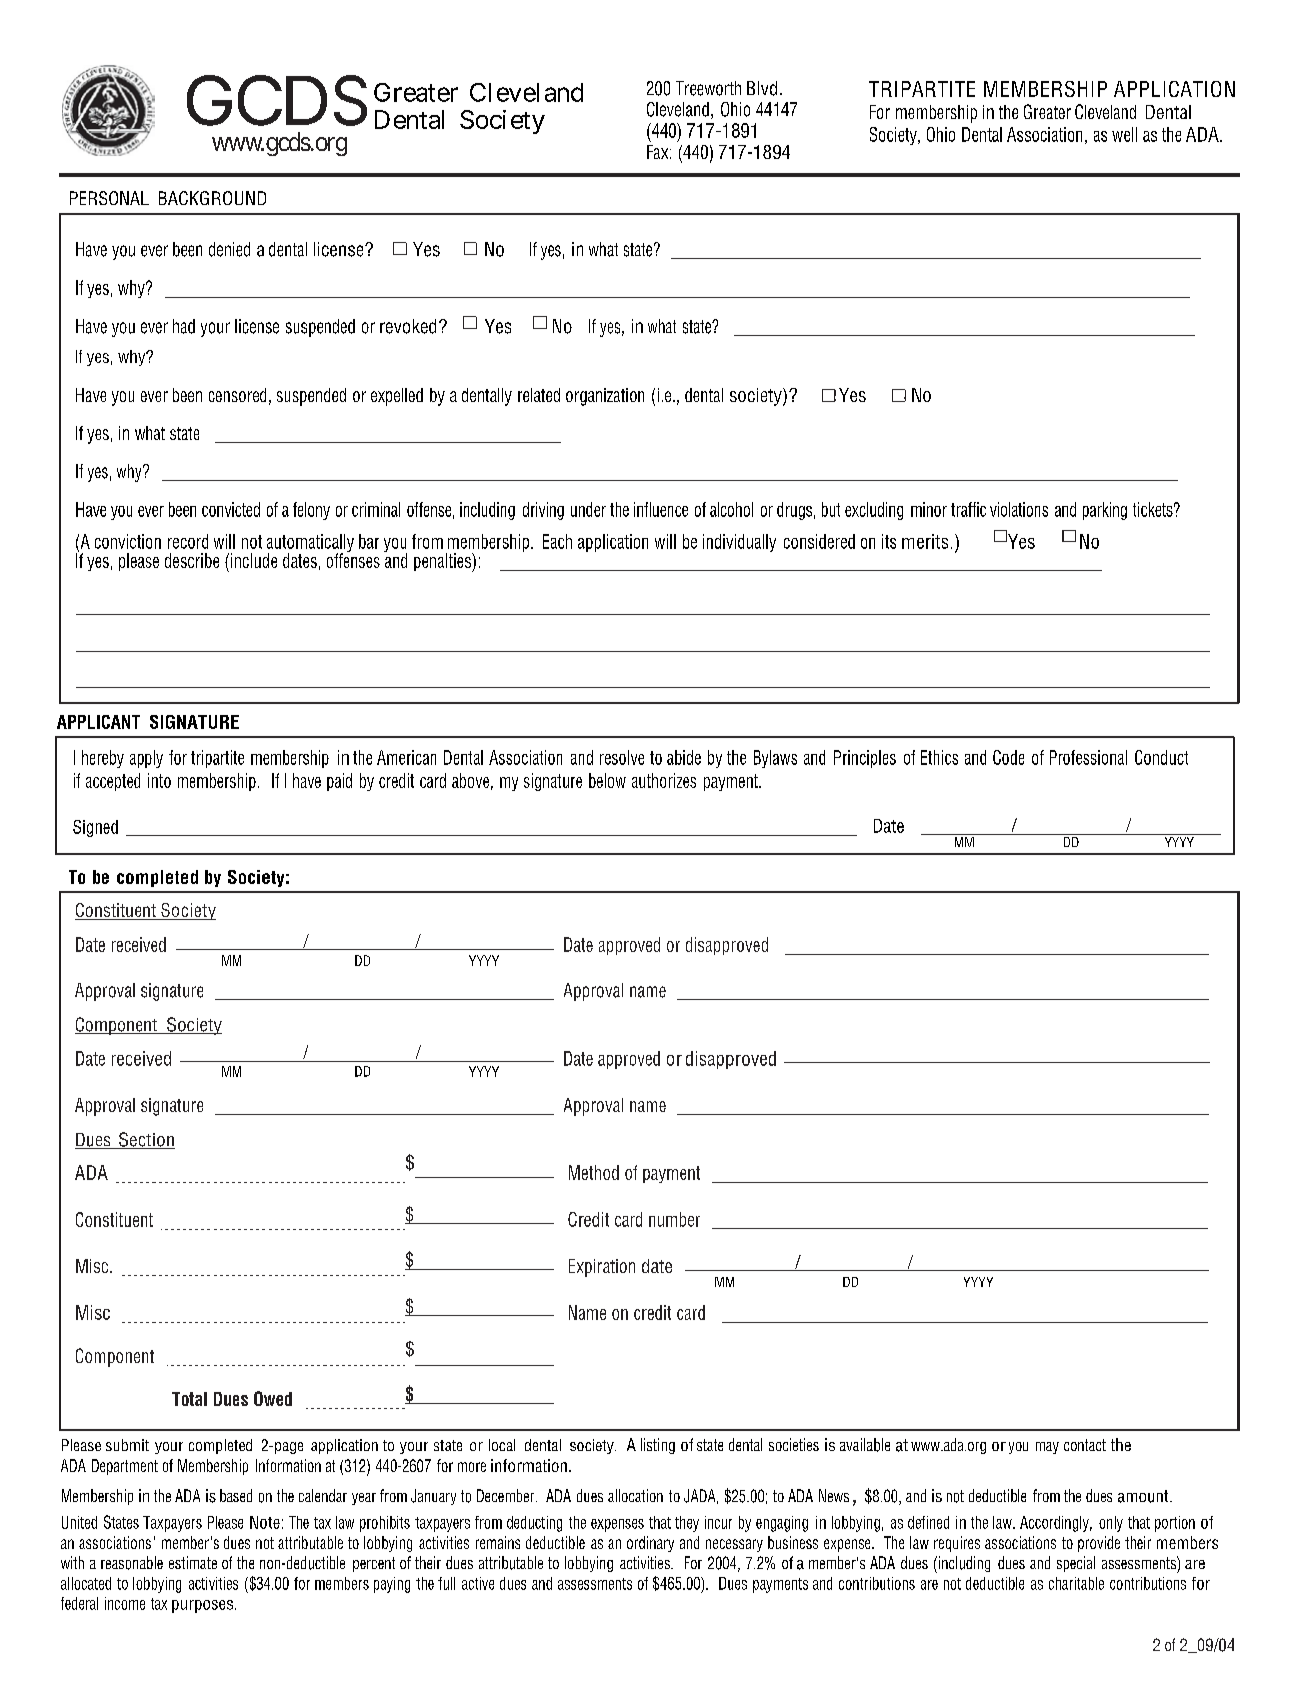 The width and height of the page is (1298, 1681). I want to click on Total, so click(189, 1399).
